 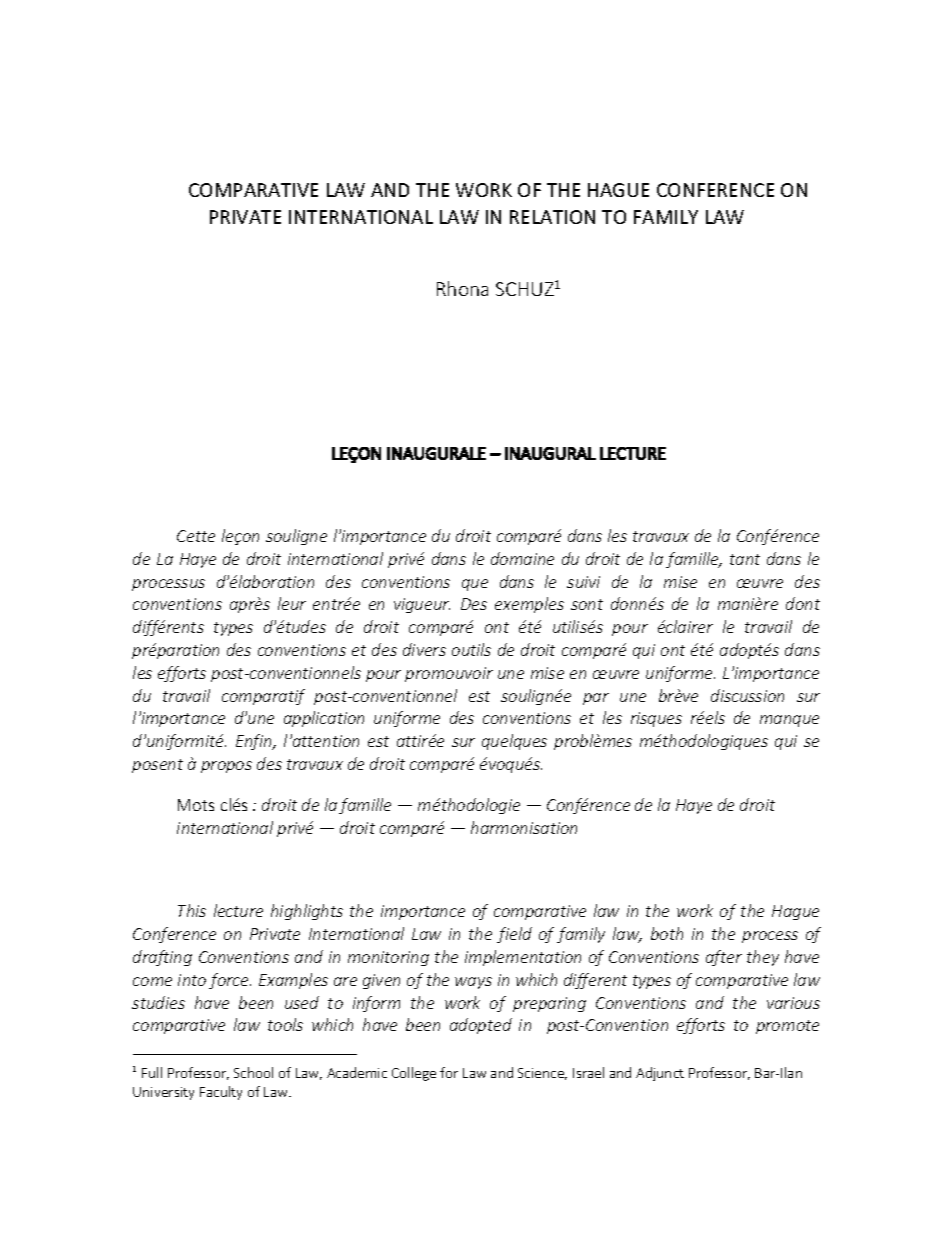 I want to click on School, so click(x=253, y=1072).
